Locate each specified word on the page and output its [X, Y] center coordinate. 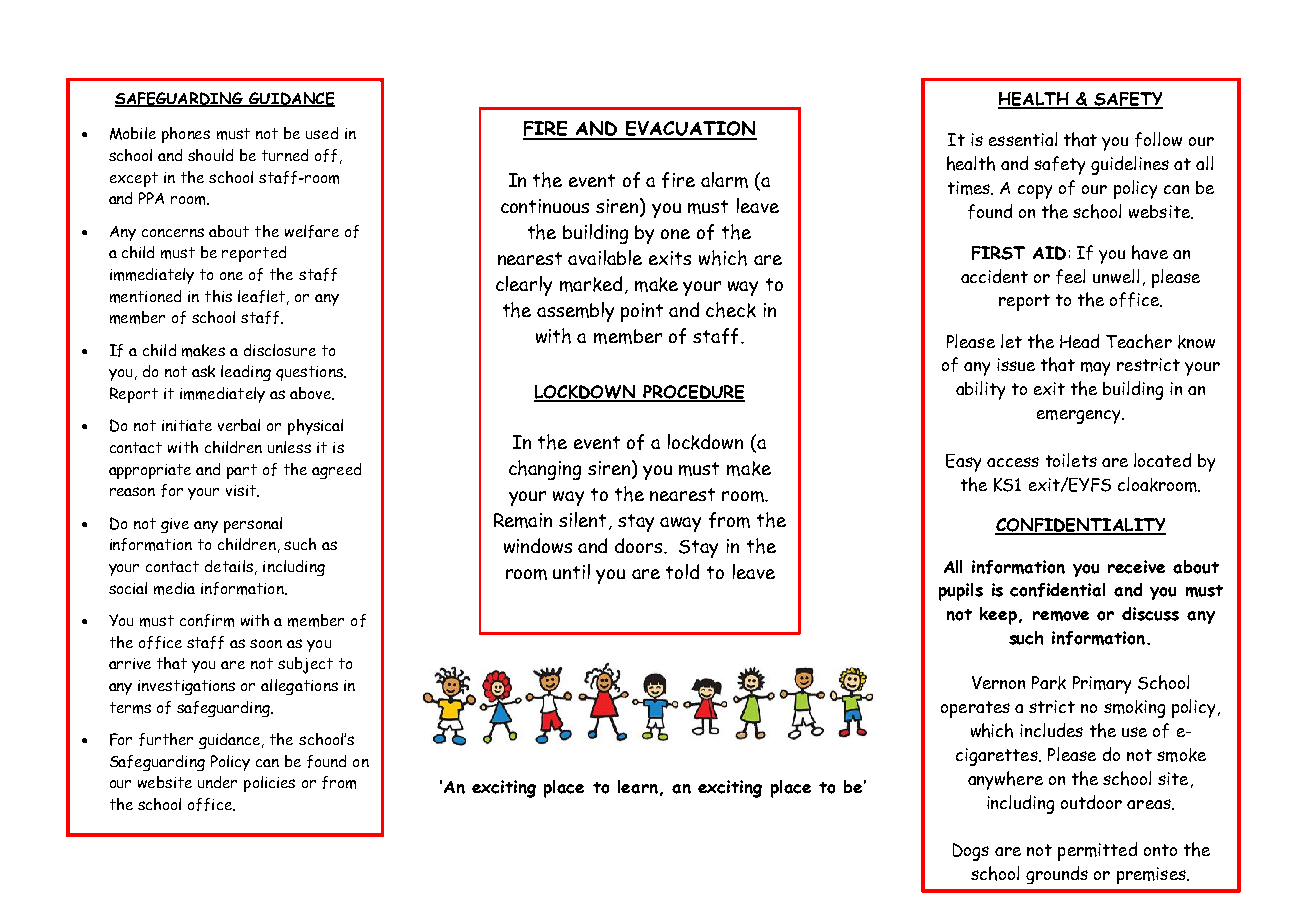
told [682, 571]
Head [1079, 341]
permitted [1097, 851]
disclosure [280, 350]
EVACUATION [691, 130]
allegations [299, 687]
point [642, 312]
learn [638, 787]
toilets [1071, 460]
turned [285, 155]
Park [1049, 683]
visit [242, 491]
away [680, 524]
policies [269, 784]
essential [1023, 139]
